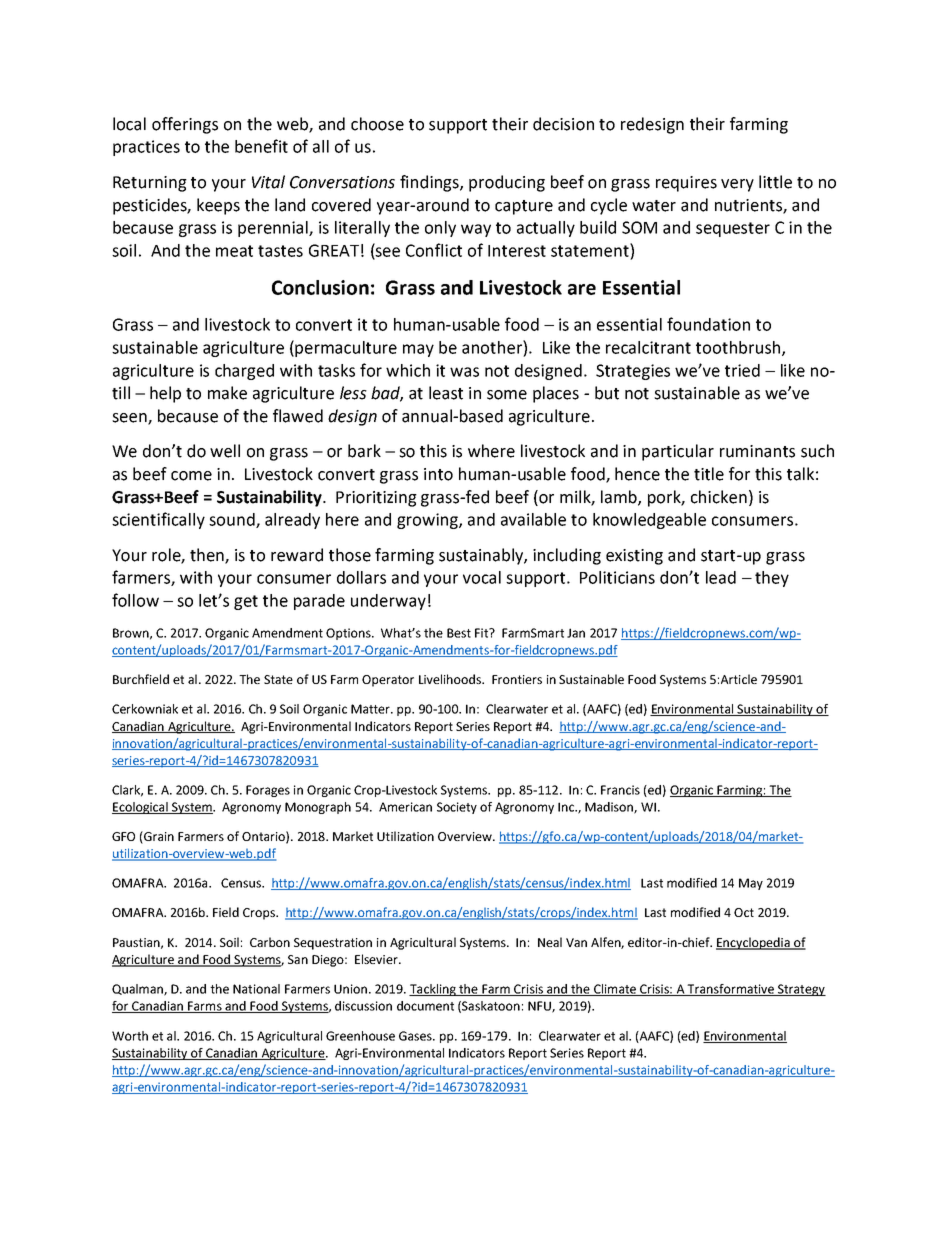 This screenshot has height=1233, width=952. What do you see at coordinates (244, 372) in the screenshot?
I see `charged` at bounding box center [244, 372].
